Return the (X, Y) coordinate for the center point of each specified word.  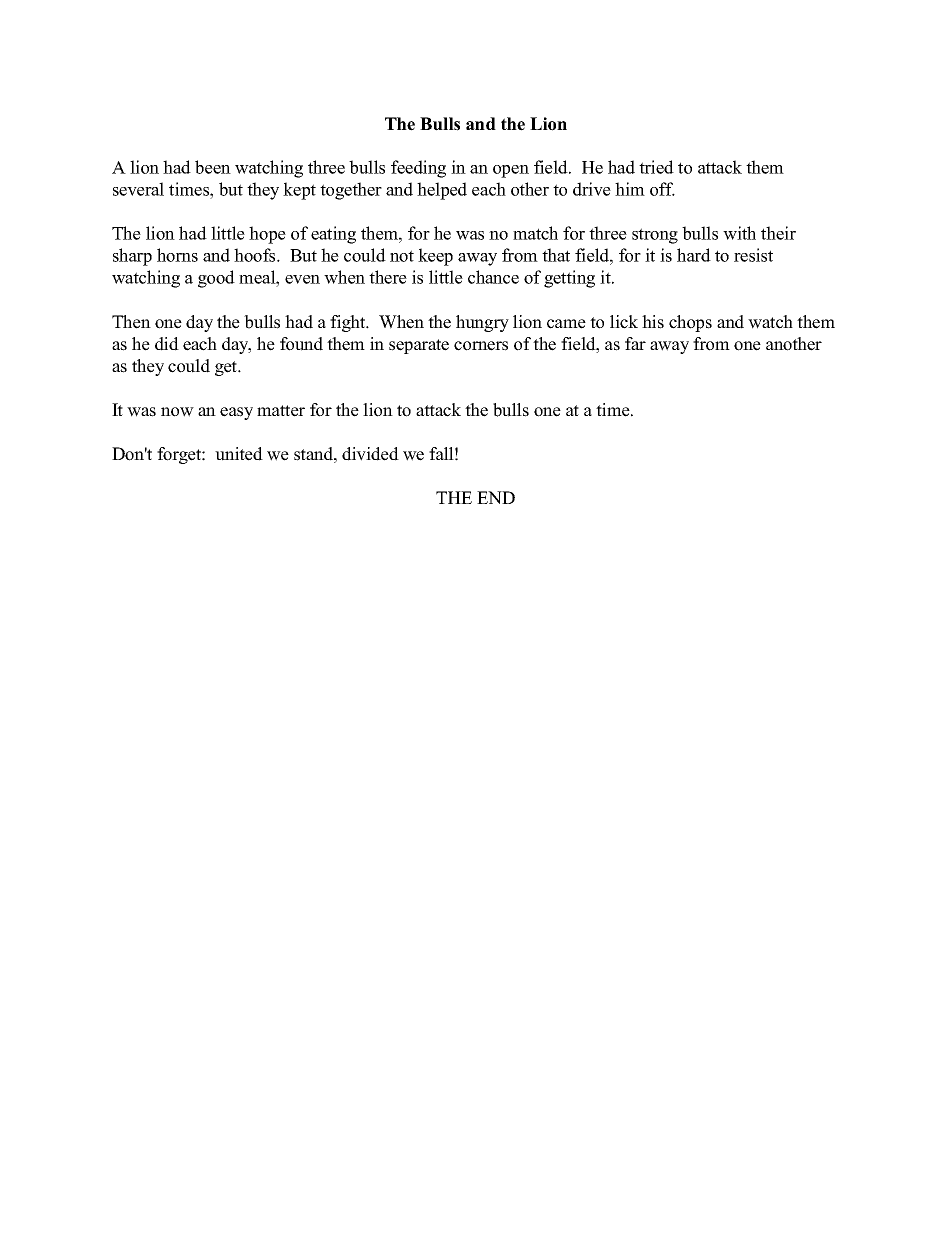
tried (656, 167)
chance (493, 277)
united (239, 454)
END (496, 497)
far (635, 343)
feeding (418, 169)
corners (481, 346)
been (213, 167)
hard (694, 255)
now (177, 412)
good (216, 279)
